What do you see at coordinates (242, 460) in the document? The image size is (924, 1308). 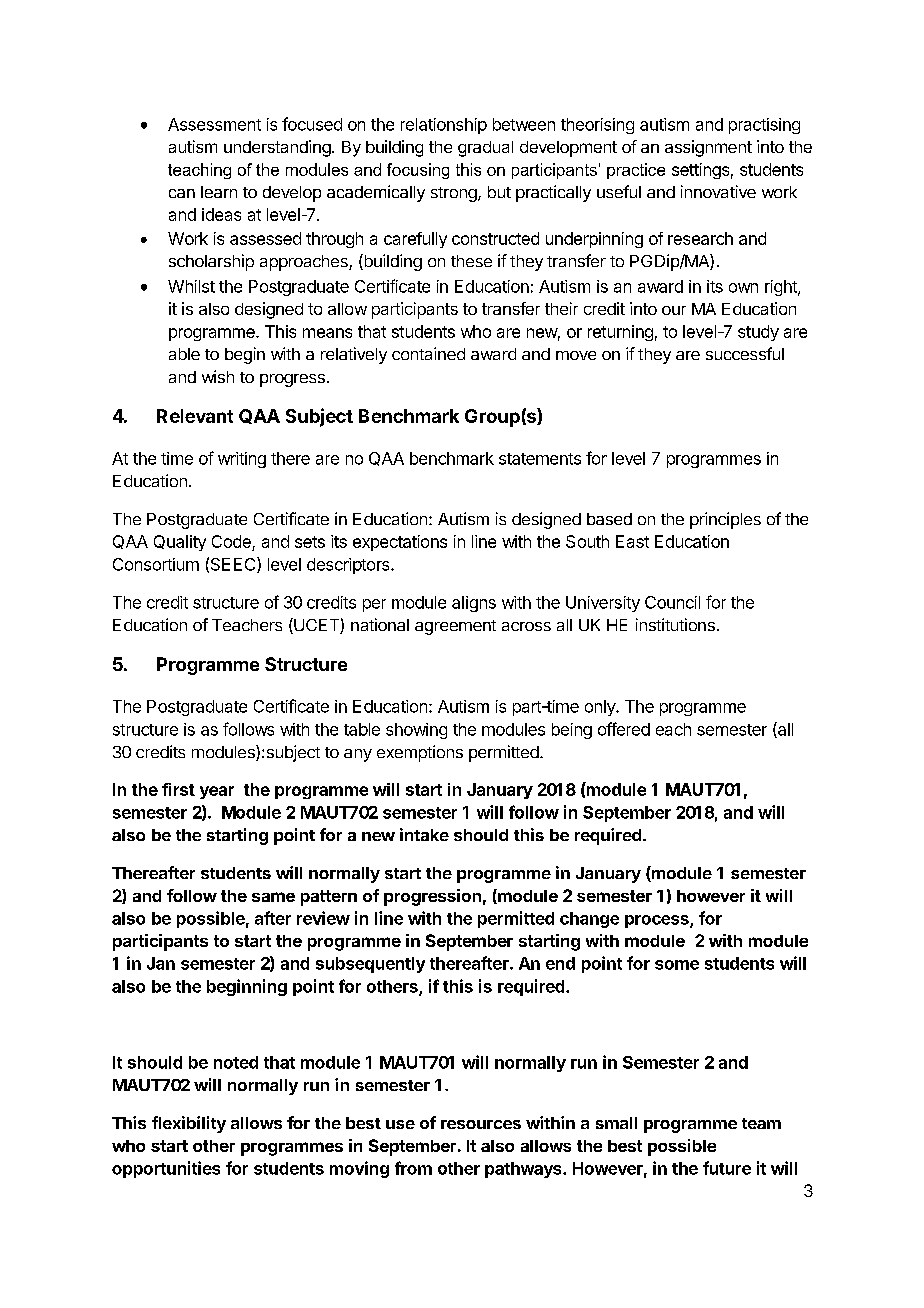 I see `writing` at bounding box center [242, 460].
